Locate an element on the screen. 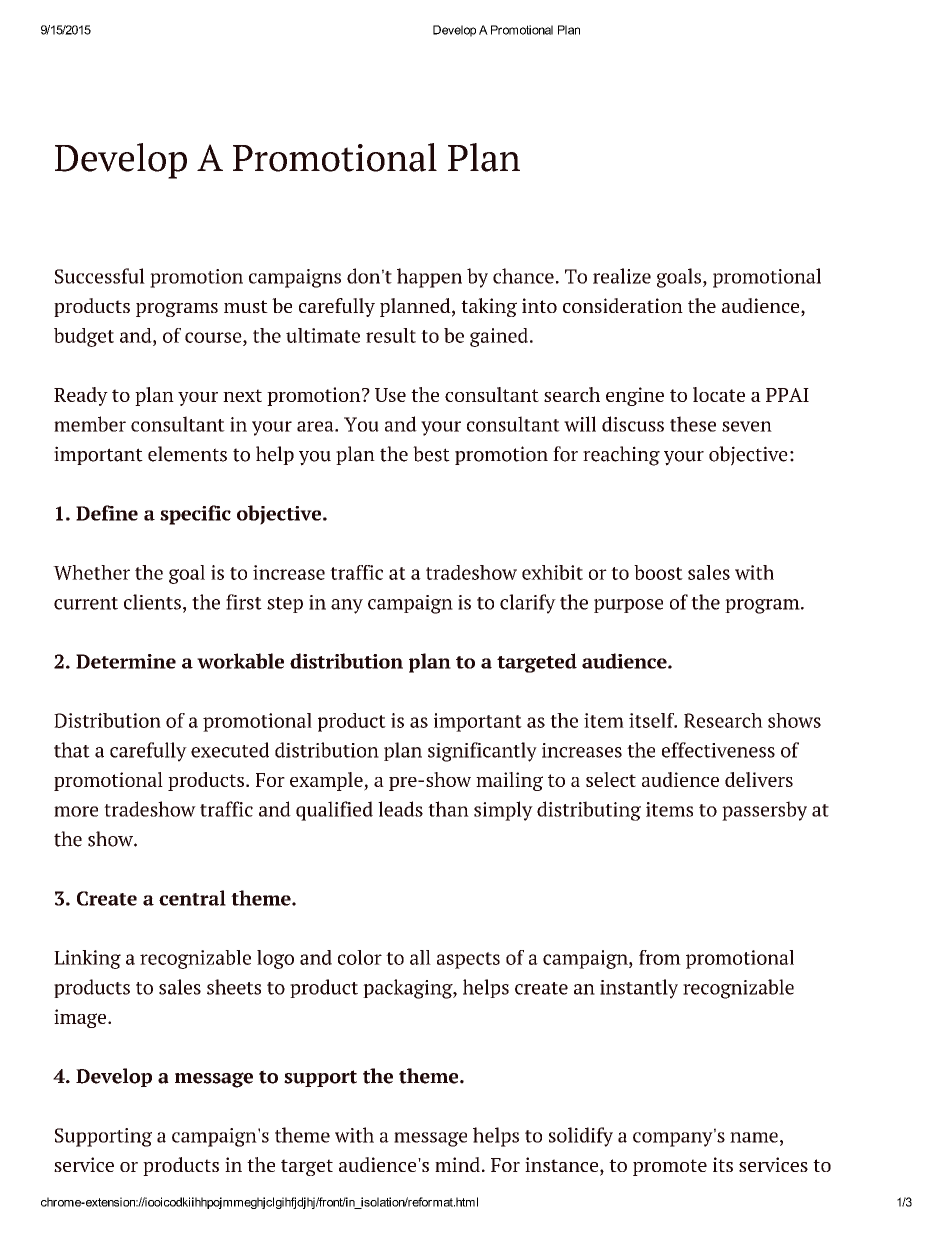 This screenshot has height=1233, width=952. Successful is located at coordinates (100, 276).
